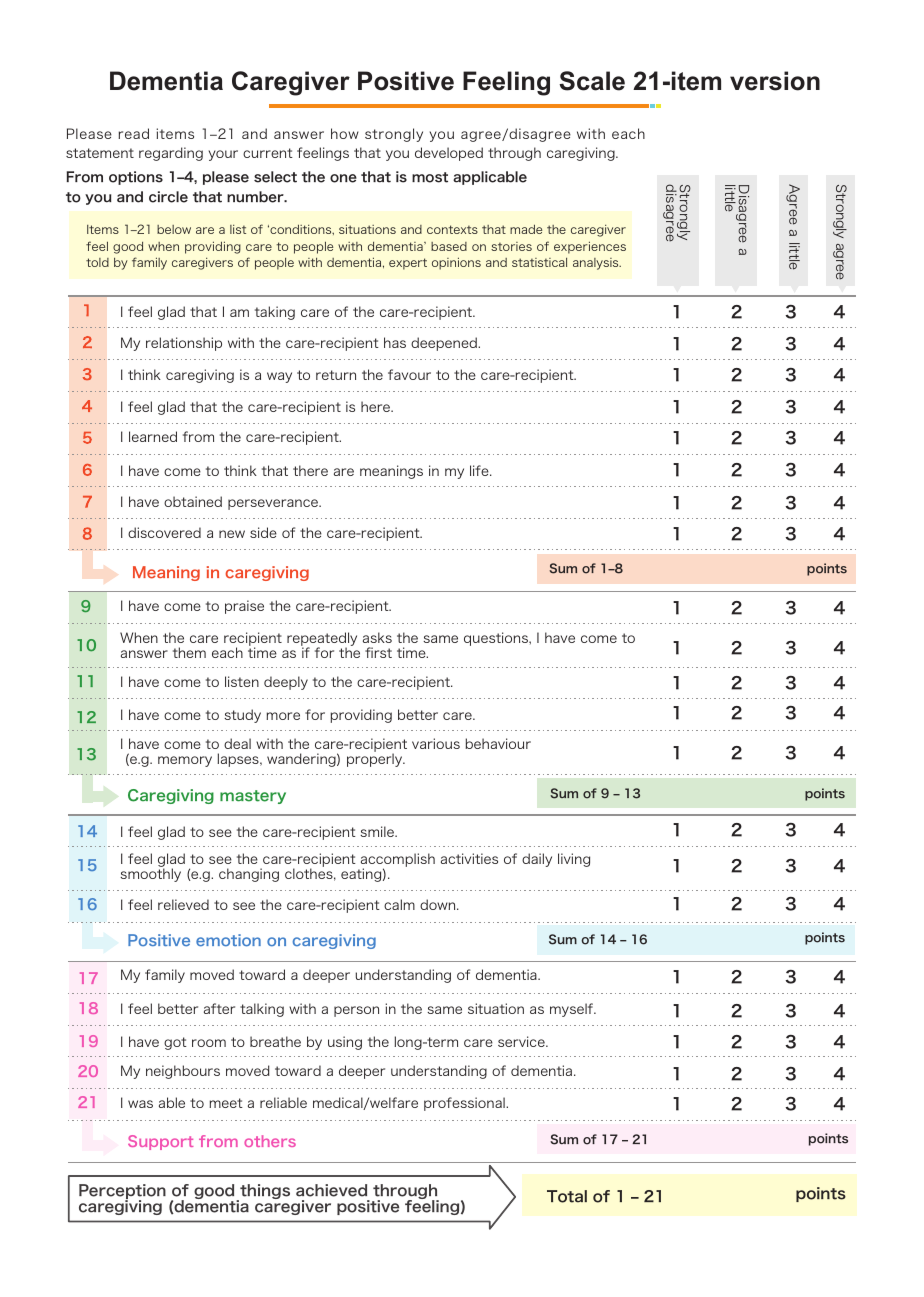 The width and height of the image is (924, 1297). I want to click on them, so click(189, 652).
